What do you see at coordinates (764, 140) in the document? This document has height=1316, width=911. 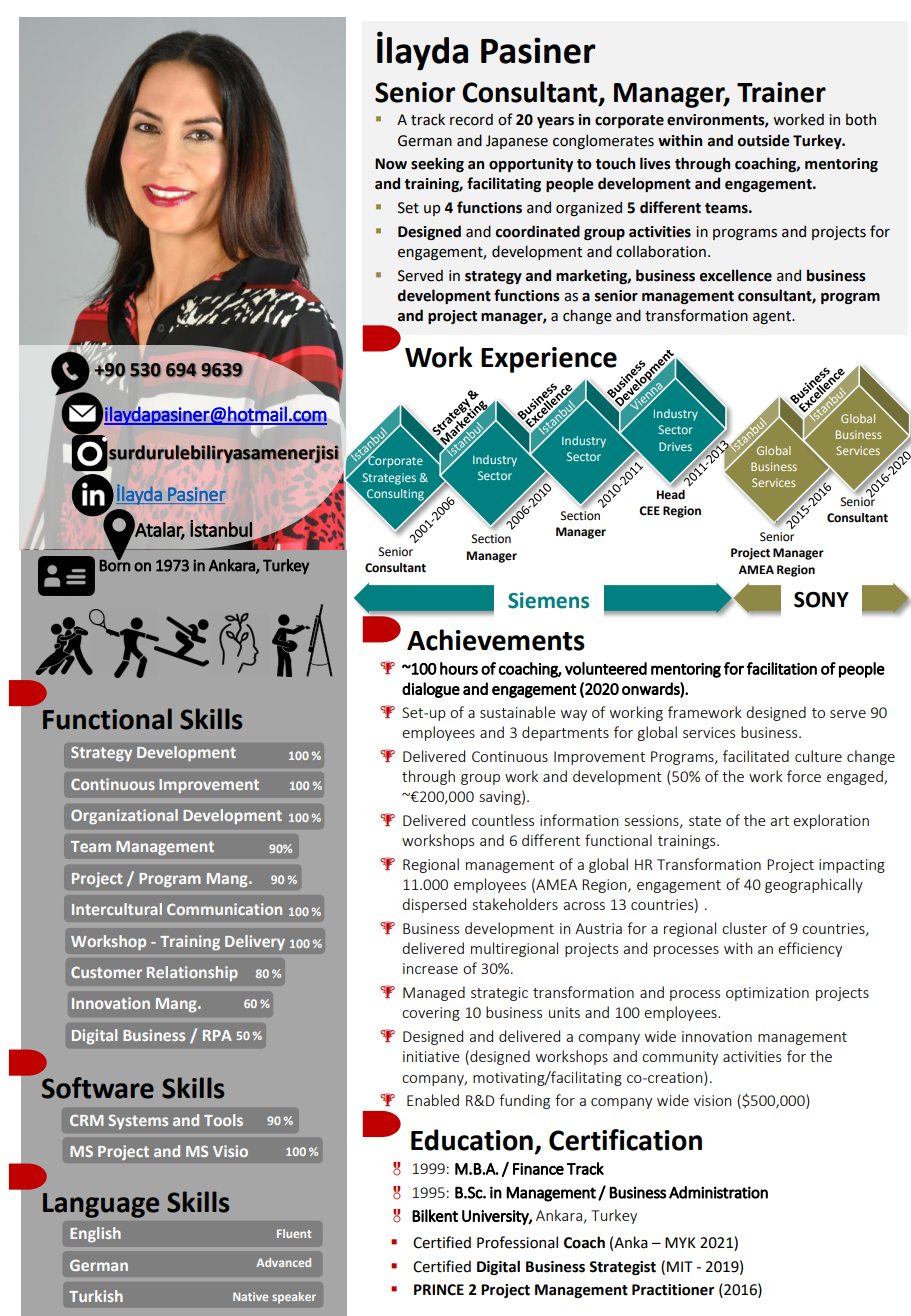 I see `outside` at bounding box center [764, 140].
